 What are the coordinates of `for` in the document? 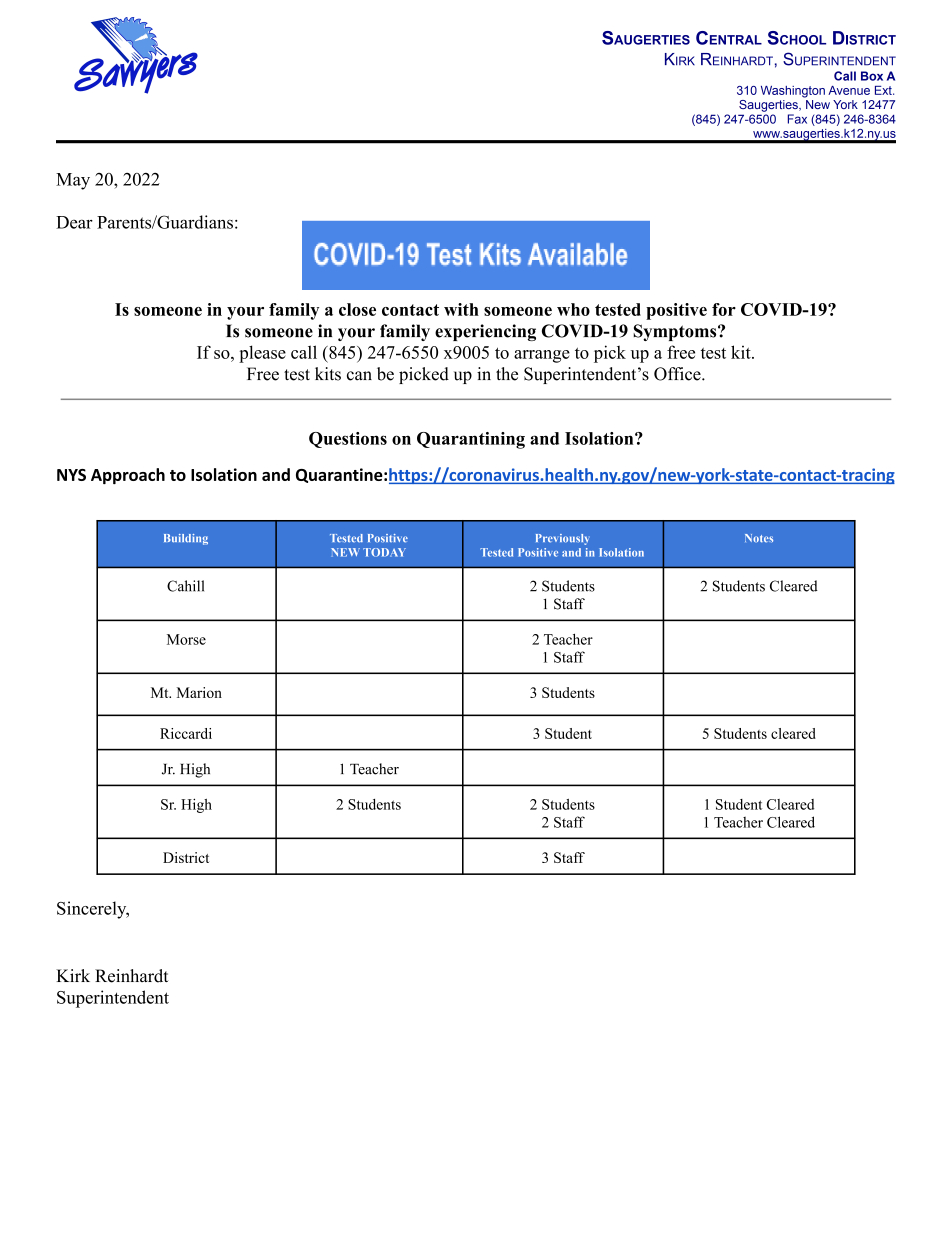 It's located at (724, 309).
